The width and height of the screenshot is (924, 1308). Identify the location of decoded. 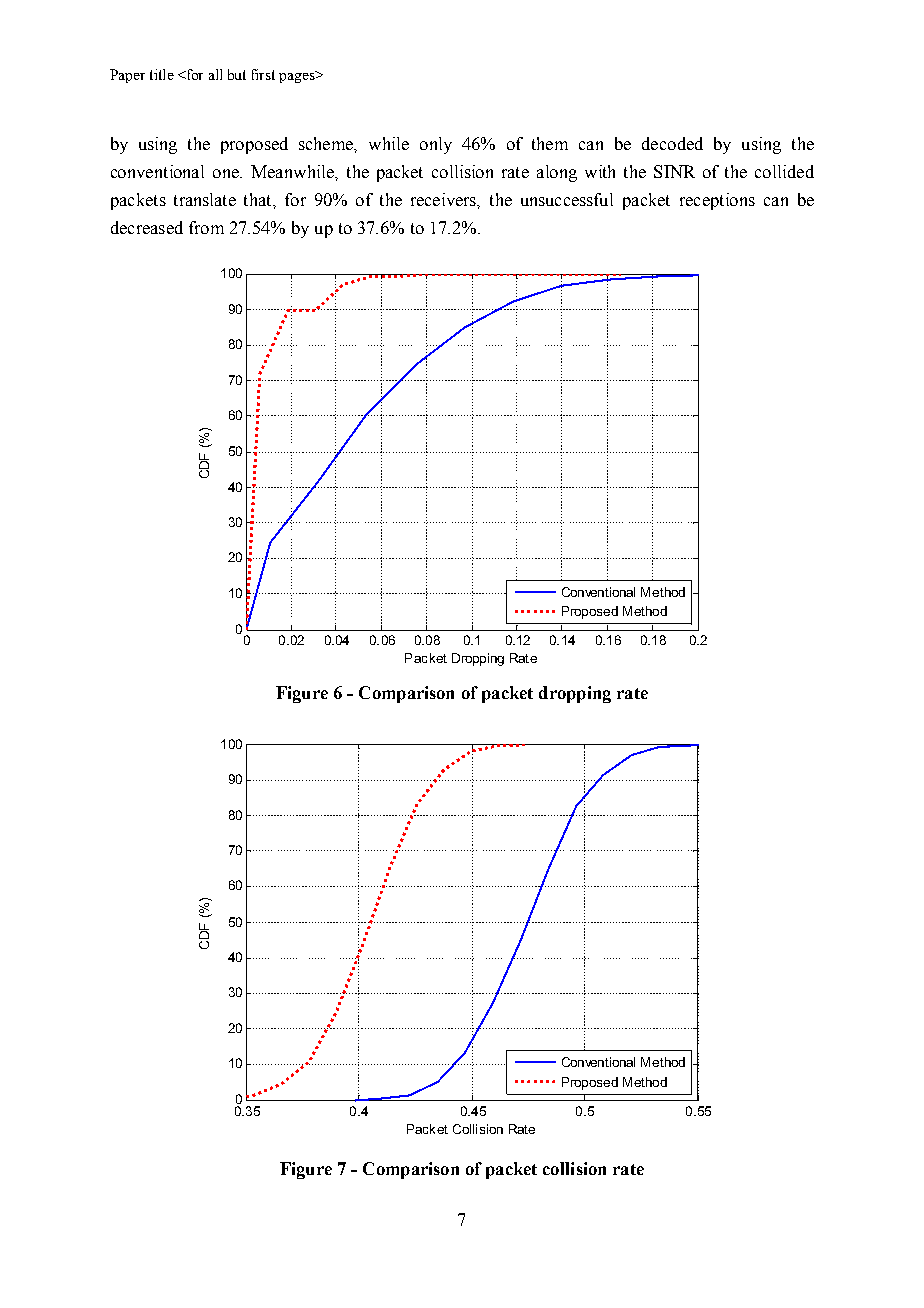
(672, 143).
